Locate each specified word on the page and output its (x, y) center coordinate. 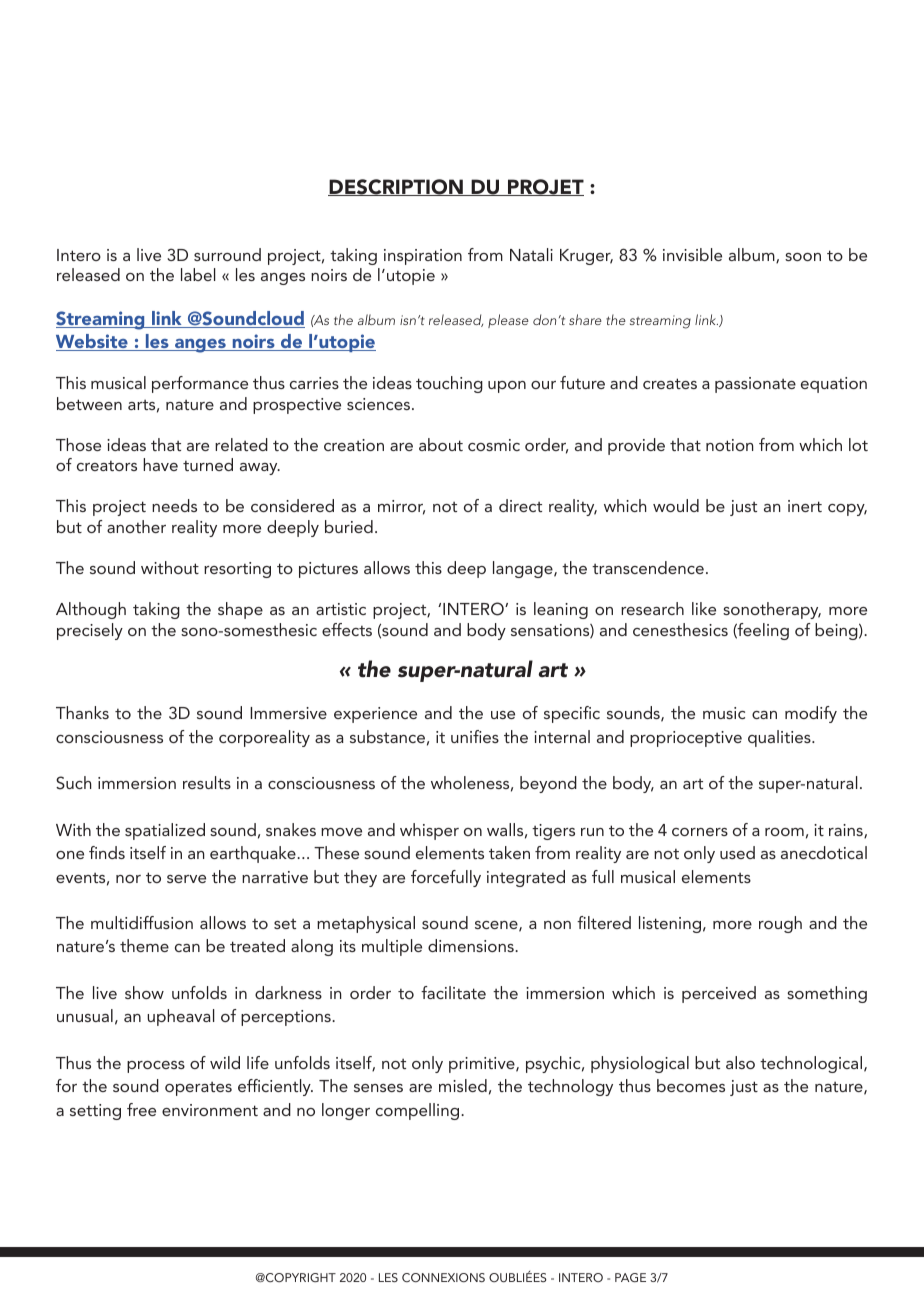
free (141, 1109)
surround (227, 254)
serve (186, 879)
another (136, 526)
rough (780, 924)
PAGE (630, 1277)
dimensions (472, 945)
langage (524, 569)
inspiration (423, 257)
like (704, 608)
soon (803, 257)
